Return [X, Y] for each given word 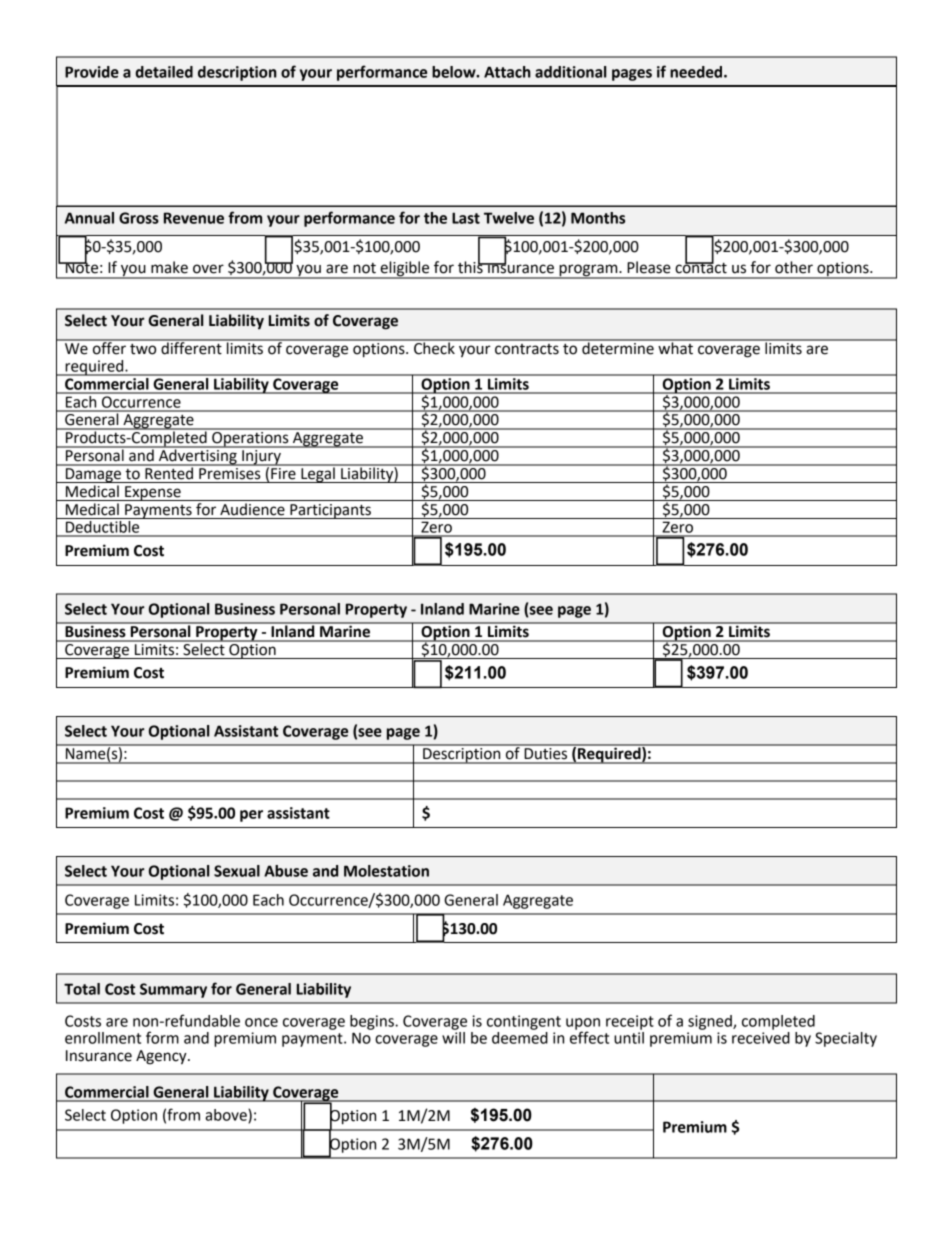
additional [570, 72]
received [761, 1036]
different [191, 347]
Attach [507, 72]
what [675, 347]
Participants [330, 511]
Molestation [386, 871]
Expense [153, 493]
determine [618, 347]
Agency [162, 1057]
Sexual [237, 871]
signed [711, 1022]
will [453, 1036]
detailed [164, 72]
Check [434, 347]
